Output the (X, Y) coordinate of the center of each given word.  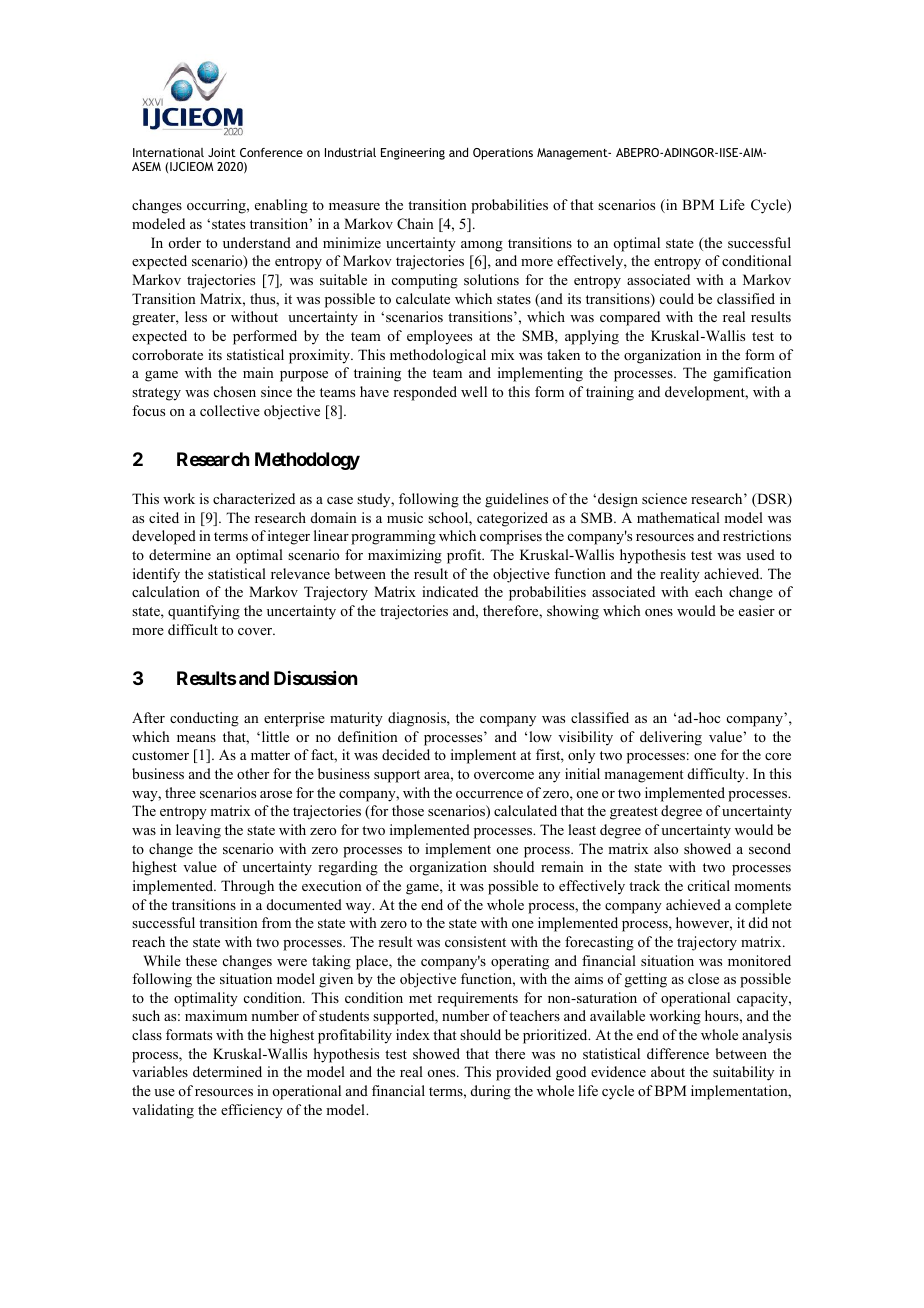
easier (757, 610)
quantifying (204, 612)
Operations (503, 154)
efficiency (252, 1111)
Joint (222, 152)
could (677, 298)
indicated (450, 591)
